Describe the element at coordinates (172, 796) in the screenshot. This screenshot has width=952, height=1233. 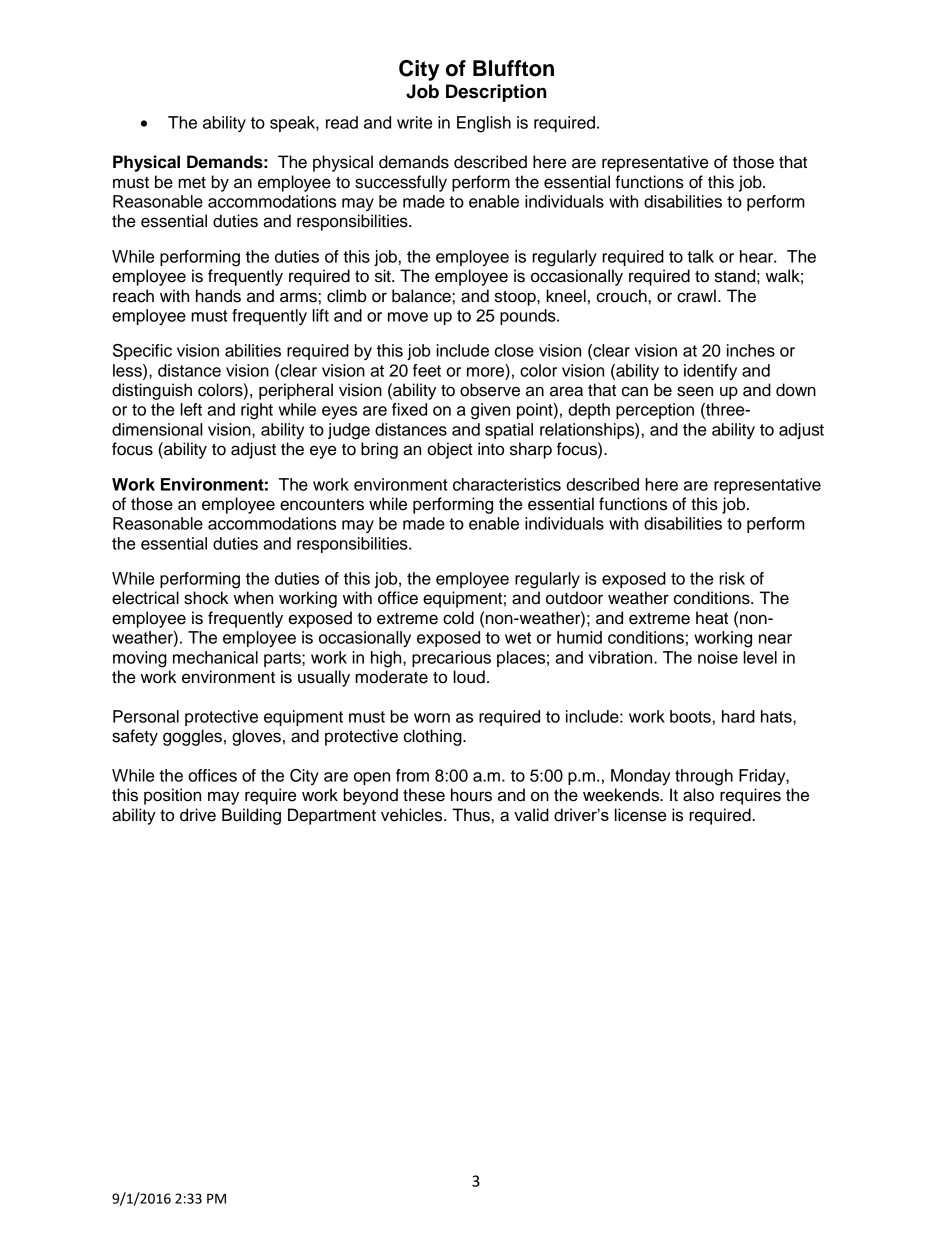
I see `position` at that location.
